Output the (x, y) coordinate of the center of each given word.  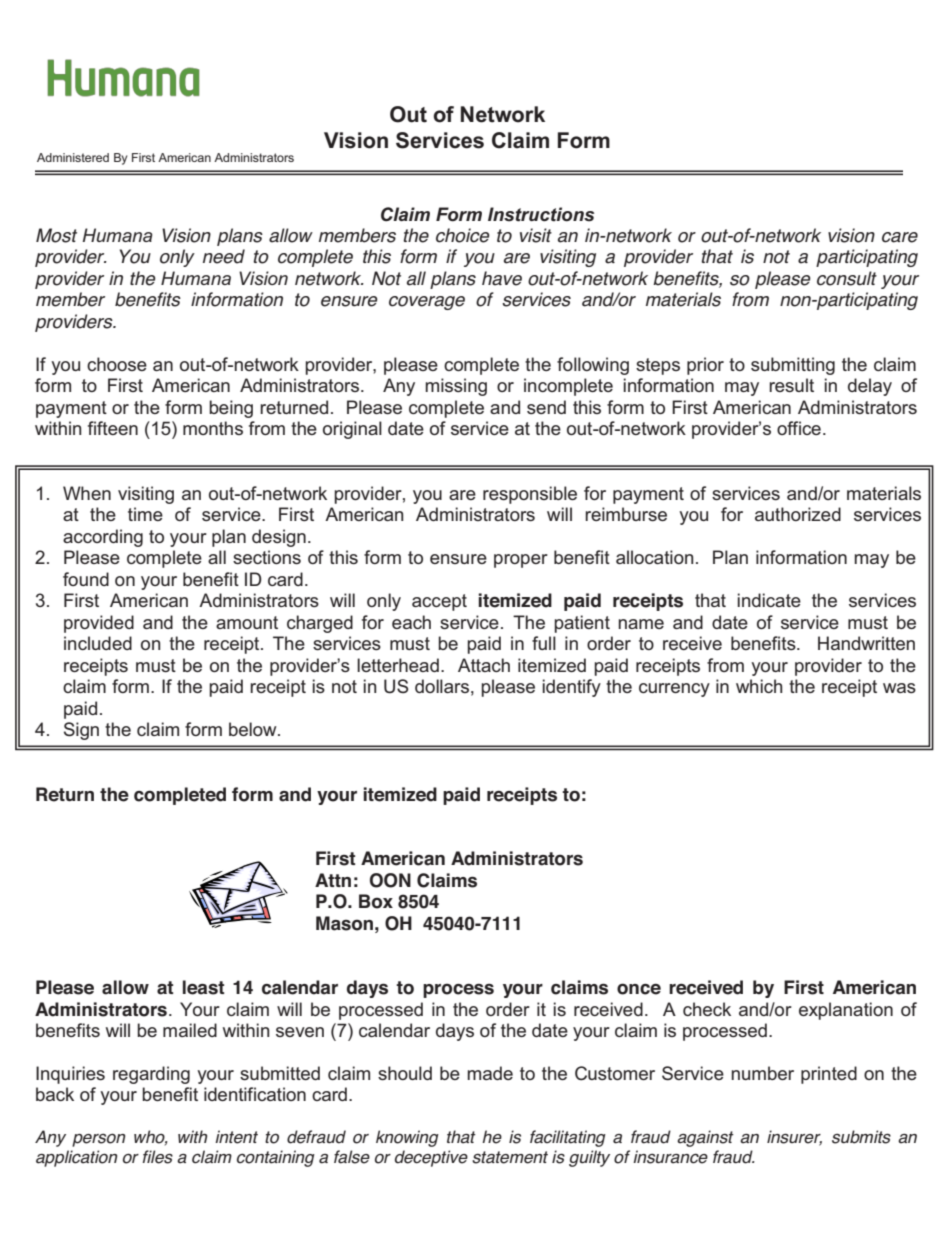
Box (376, 901)
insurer (794, 1138)
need (224, 256)
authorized (798, 514)
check (707, 1009)
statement (510, 1157)
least (203, 987)
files (158, 1157)
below (254, 729)
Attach (484, 665)
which (759, 686)
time (145, 514)
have (502, 278)
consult (847, 278)
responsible (530, 495)
